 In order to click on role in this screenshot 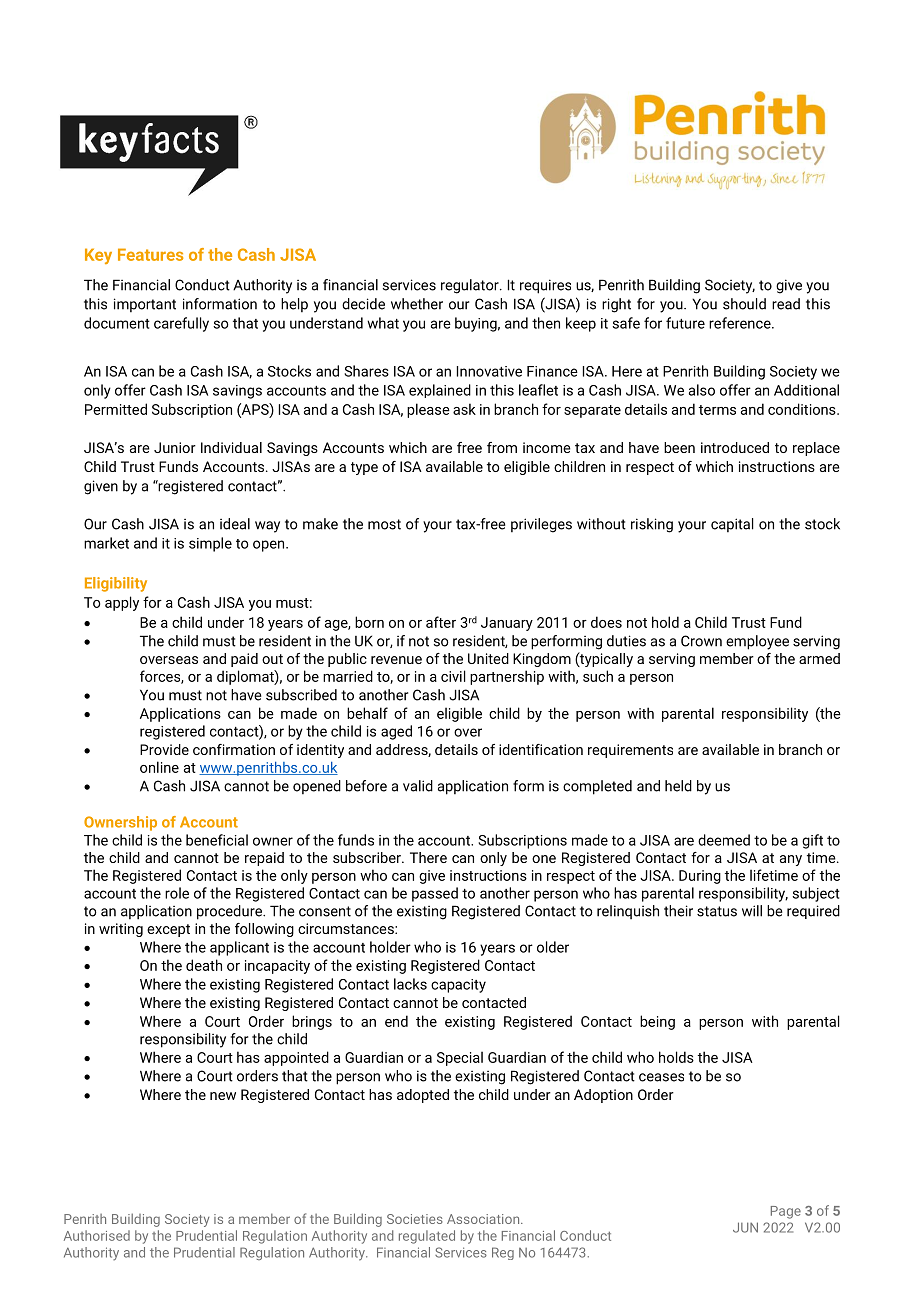, I will do `click(177, 893)`.
